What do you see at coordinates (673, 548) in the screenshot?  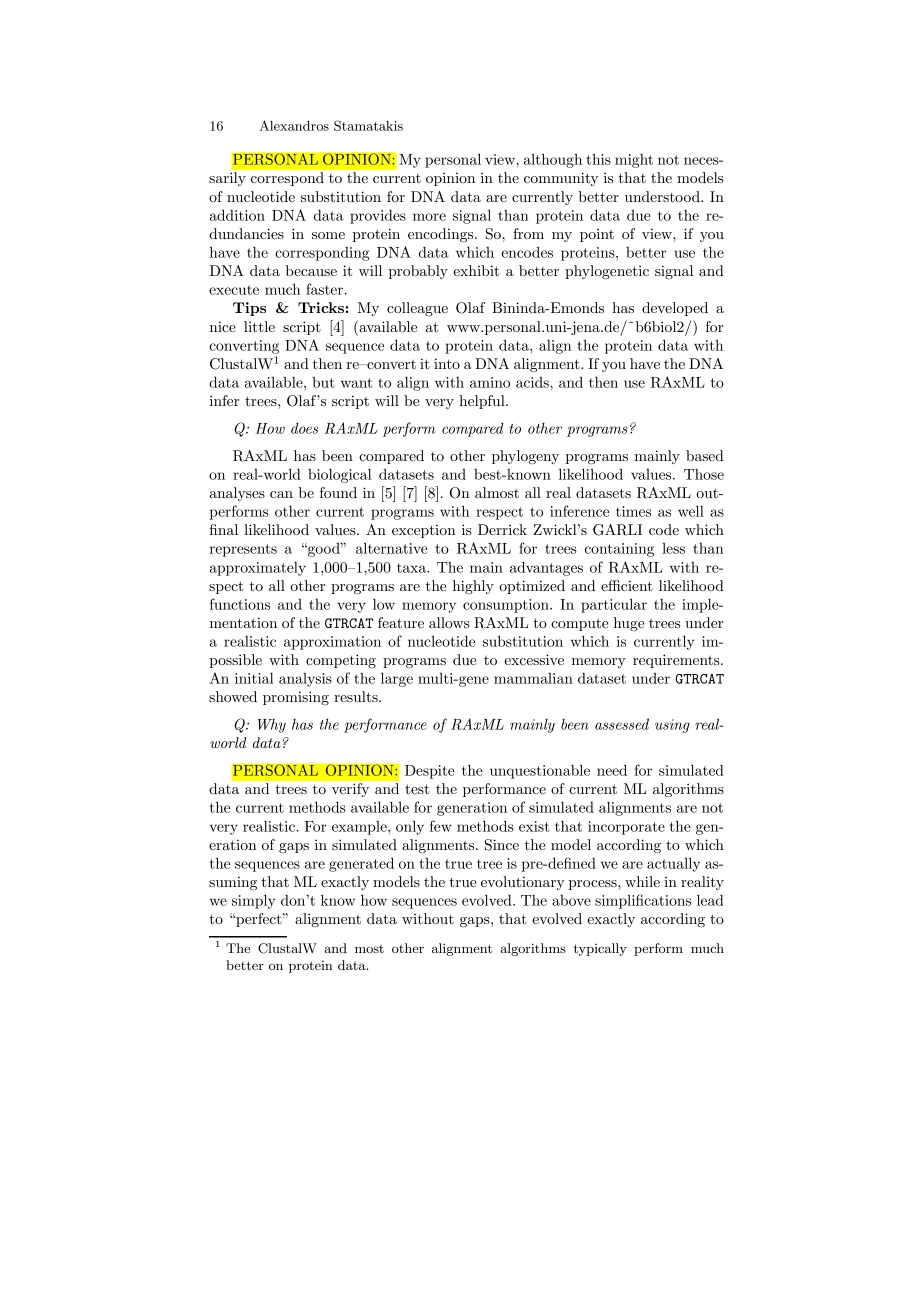 I see `less` at bounding box center [673, 548].
